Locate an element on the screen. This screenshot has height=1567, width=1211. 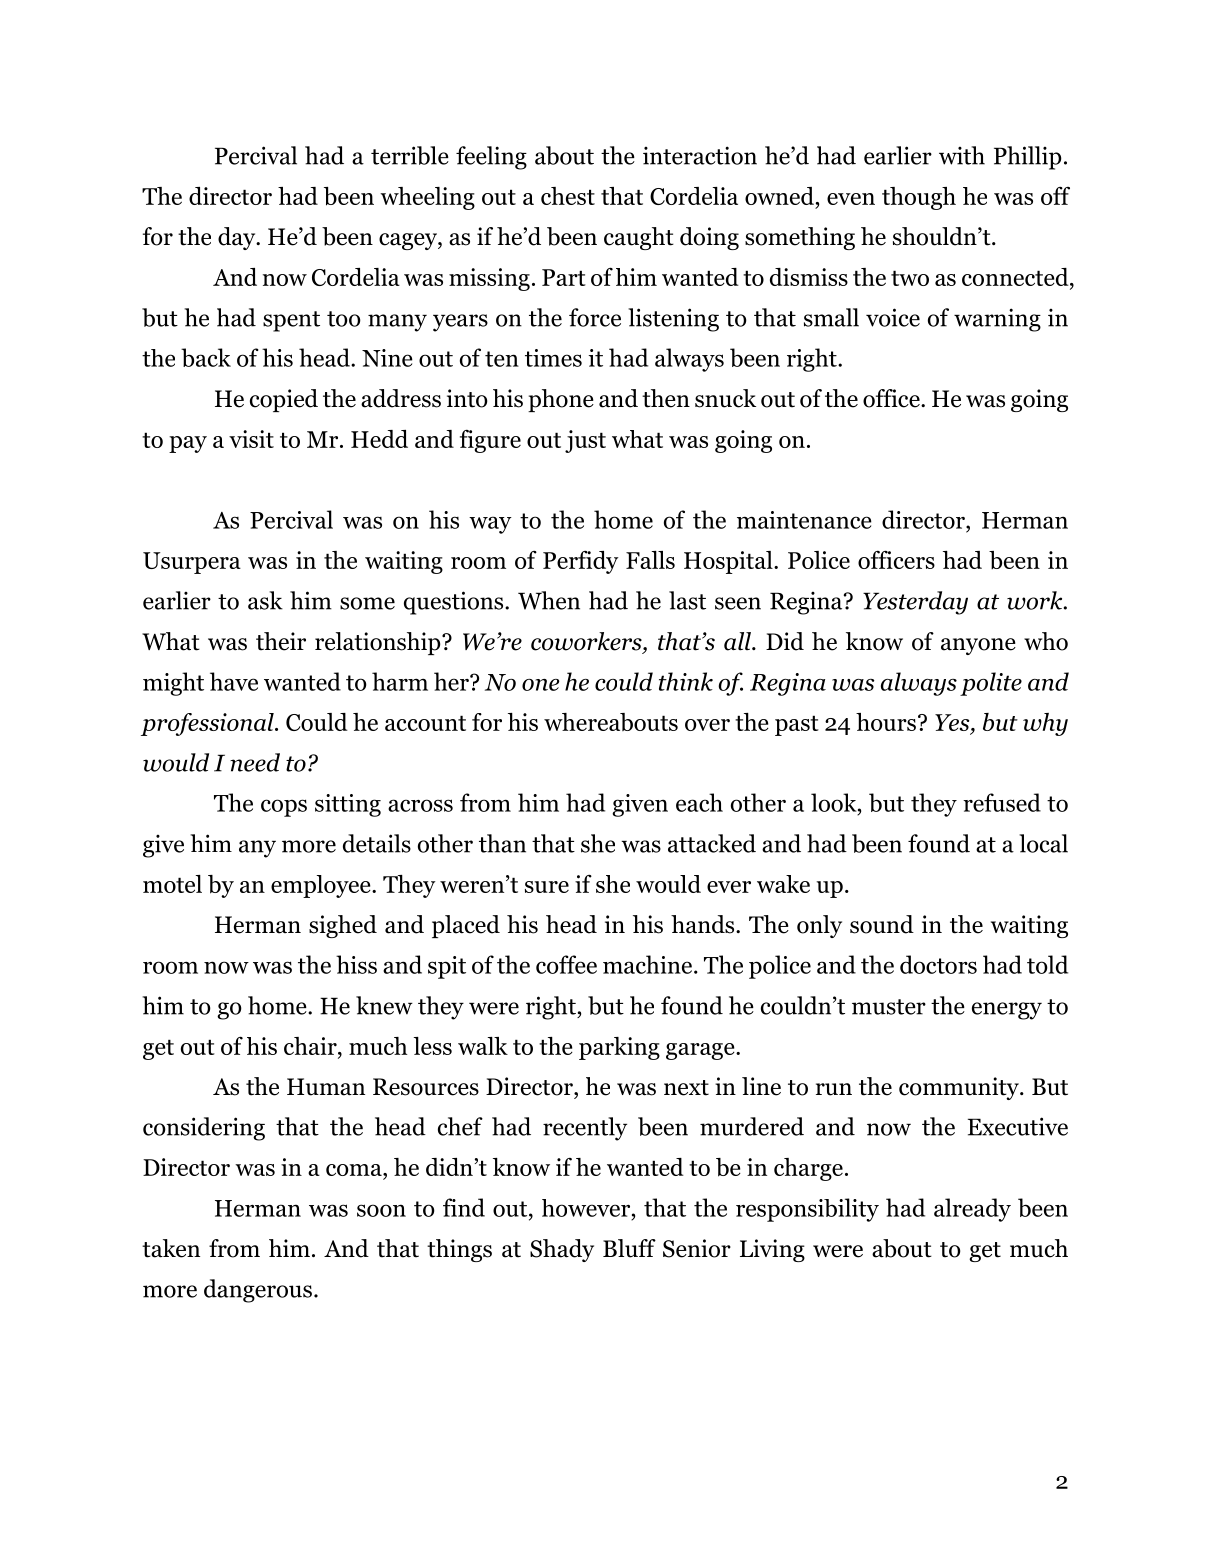
chest is located at coordinates (568, 196).
